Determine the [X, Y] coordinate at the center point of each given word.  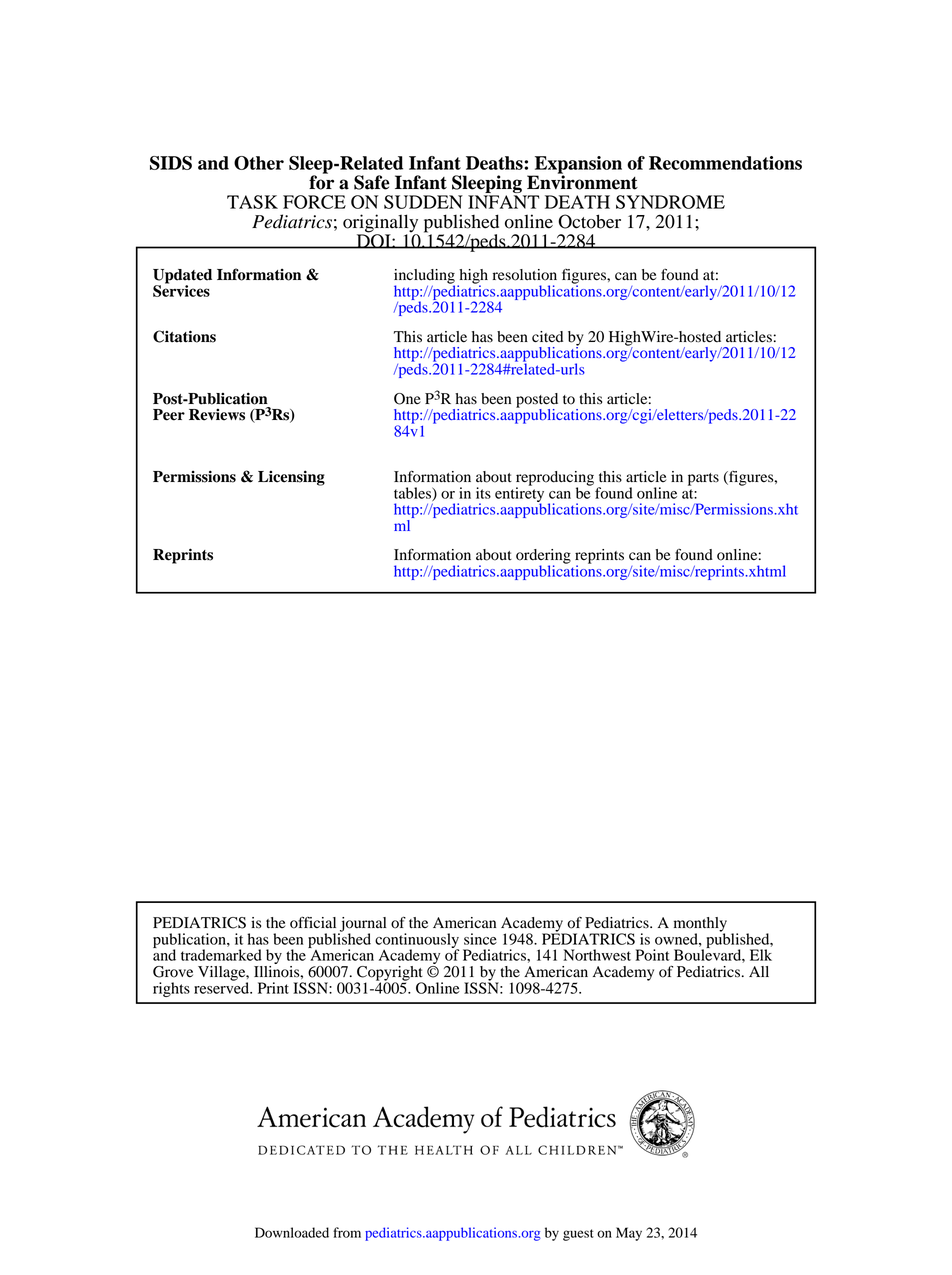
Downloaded [292, 1232]
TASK [252, 202]
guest [578, 1235]
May [629, 1234]
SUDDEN [423, 202]
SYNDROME [670, 202]
